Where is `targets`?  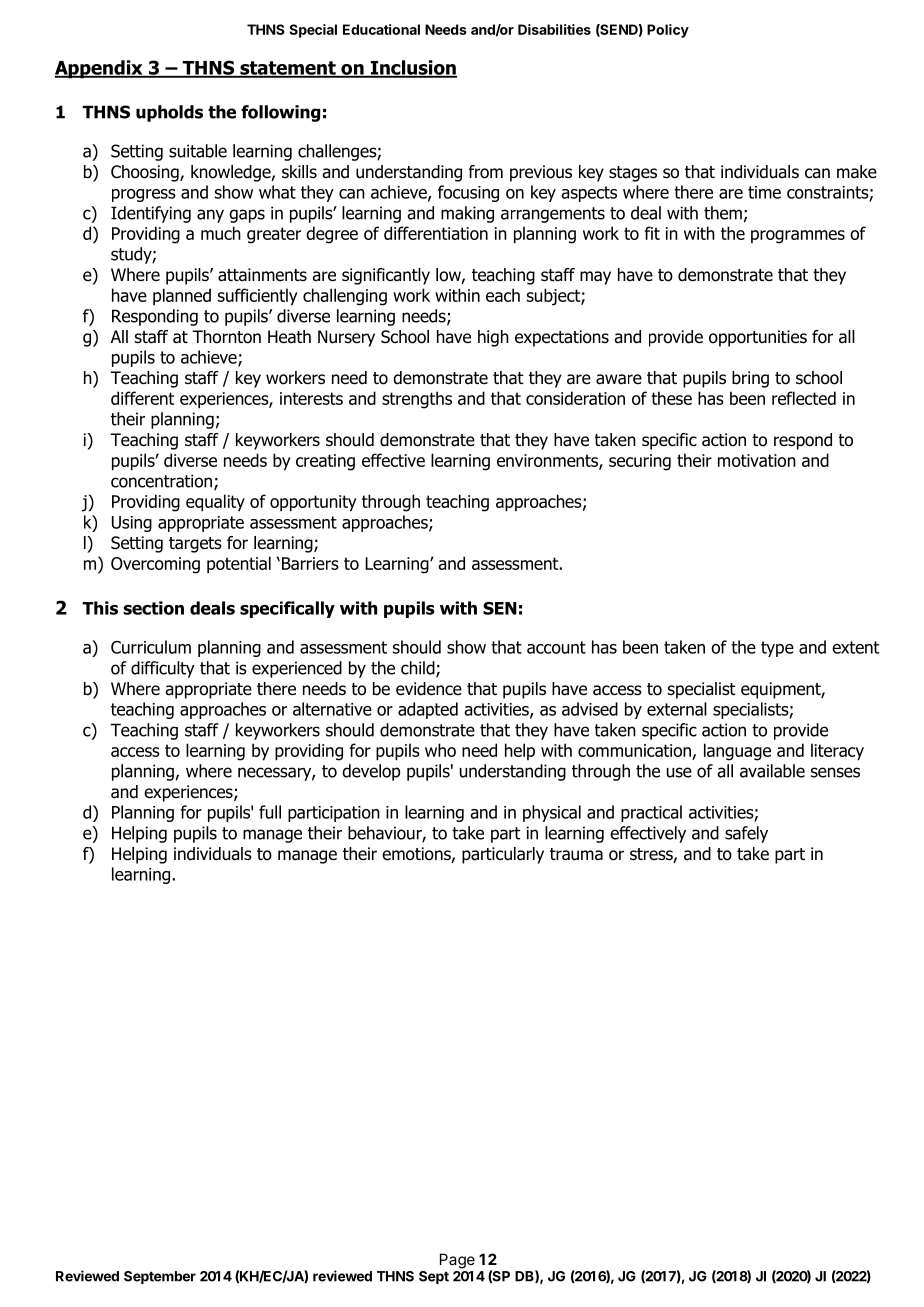
targets is located at coordinates (195, 545).
